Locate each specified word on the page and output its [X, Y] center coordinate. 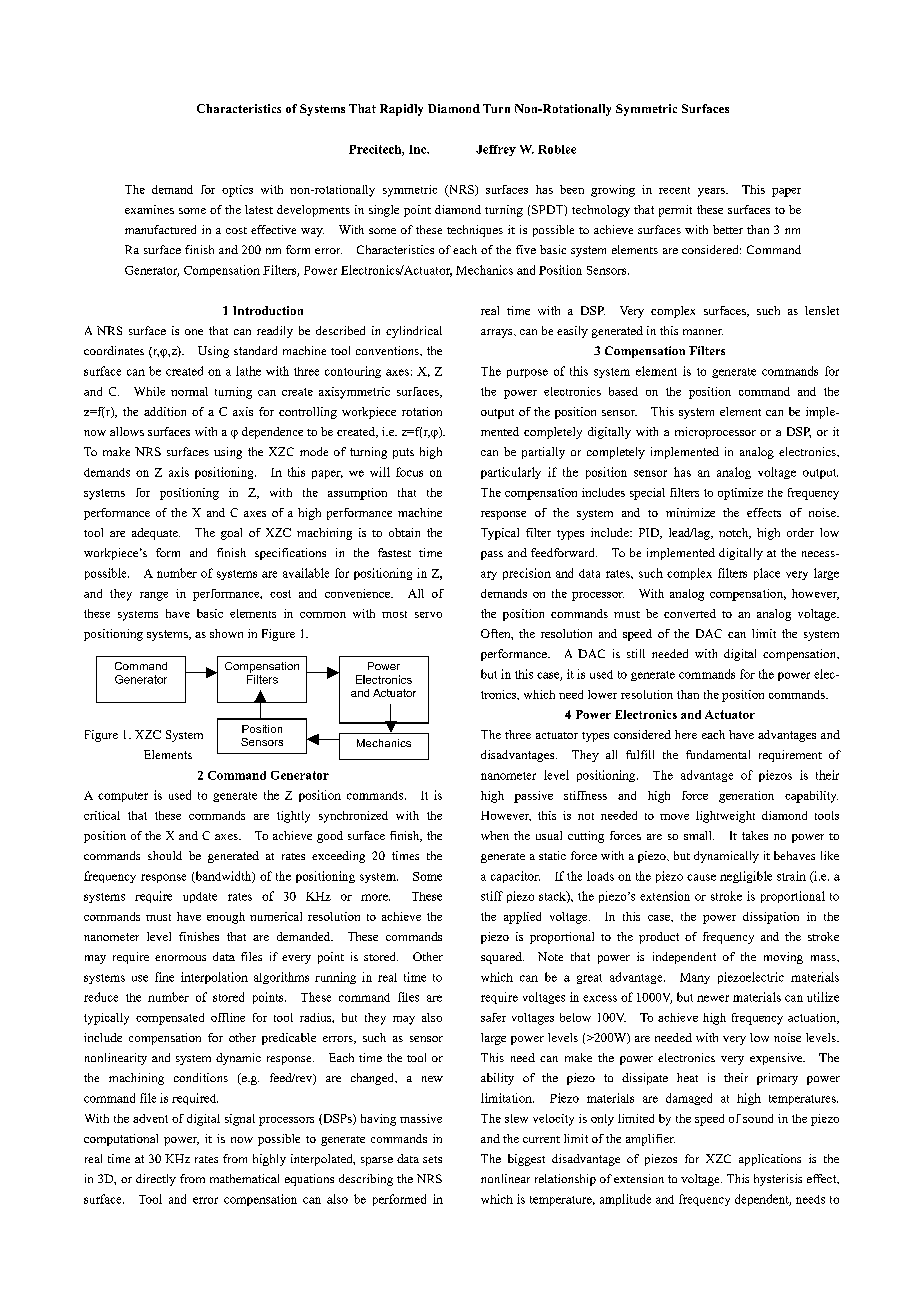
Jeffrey [496, 150]
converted [690, 613]
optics [237, 191]
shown [226, 633]
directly [156, 1180]
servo [428, 615]
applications [770, 1160]
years [712, 192]
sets [432, 1159]
